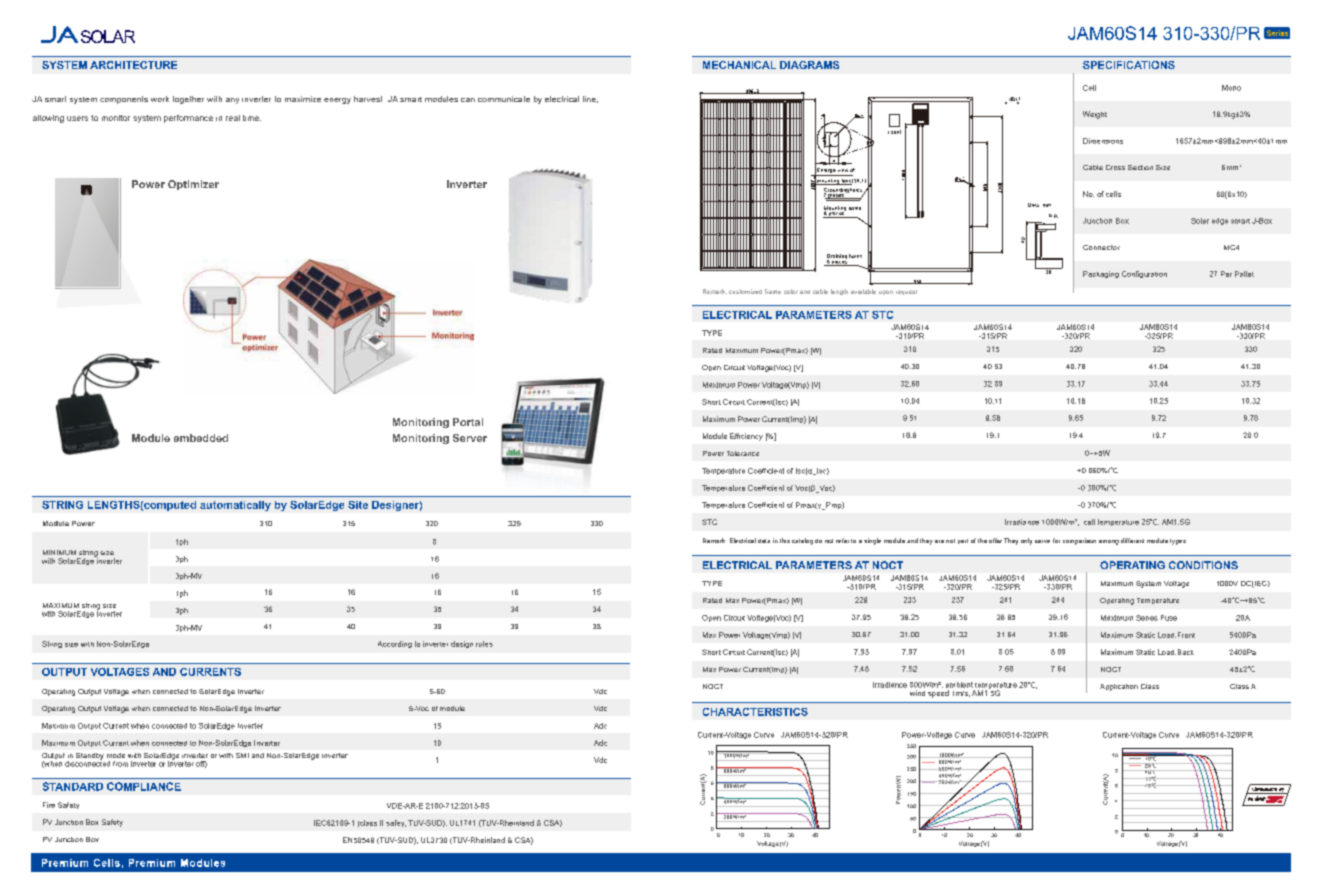 The image size is (1322, 896). Describe the element at coordinates (1109, 542) in the screenshot. I see `among` at that location.
